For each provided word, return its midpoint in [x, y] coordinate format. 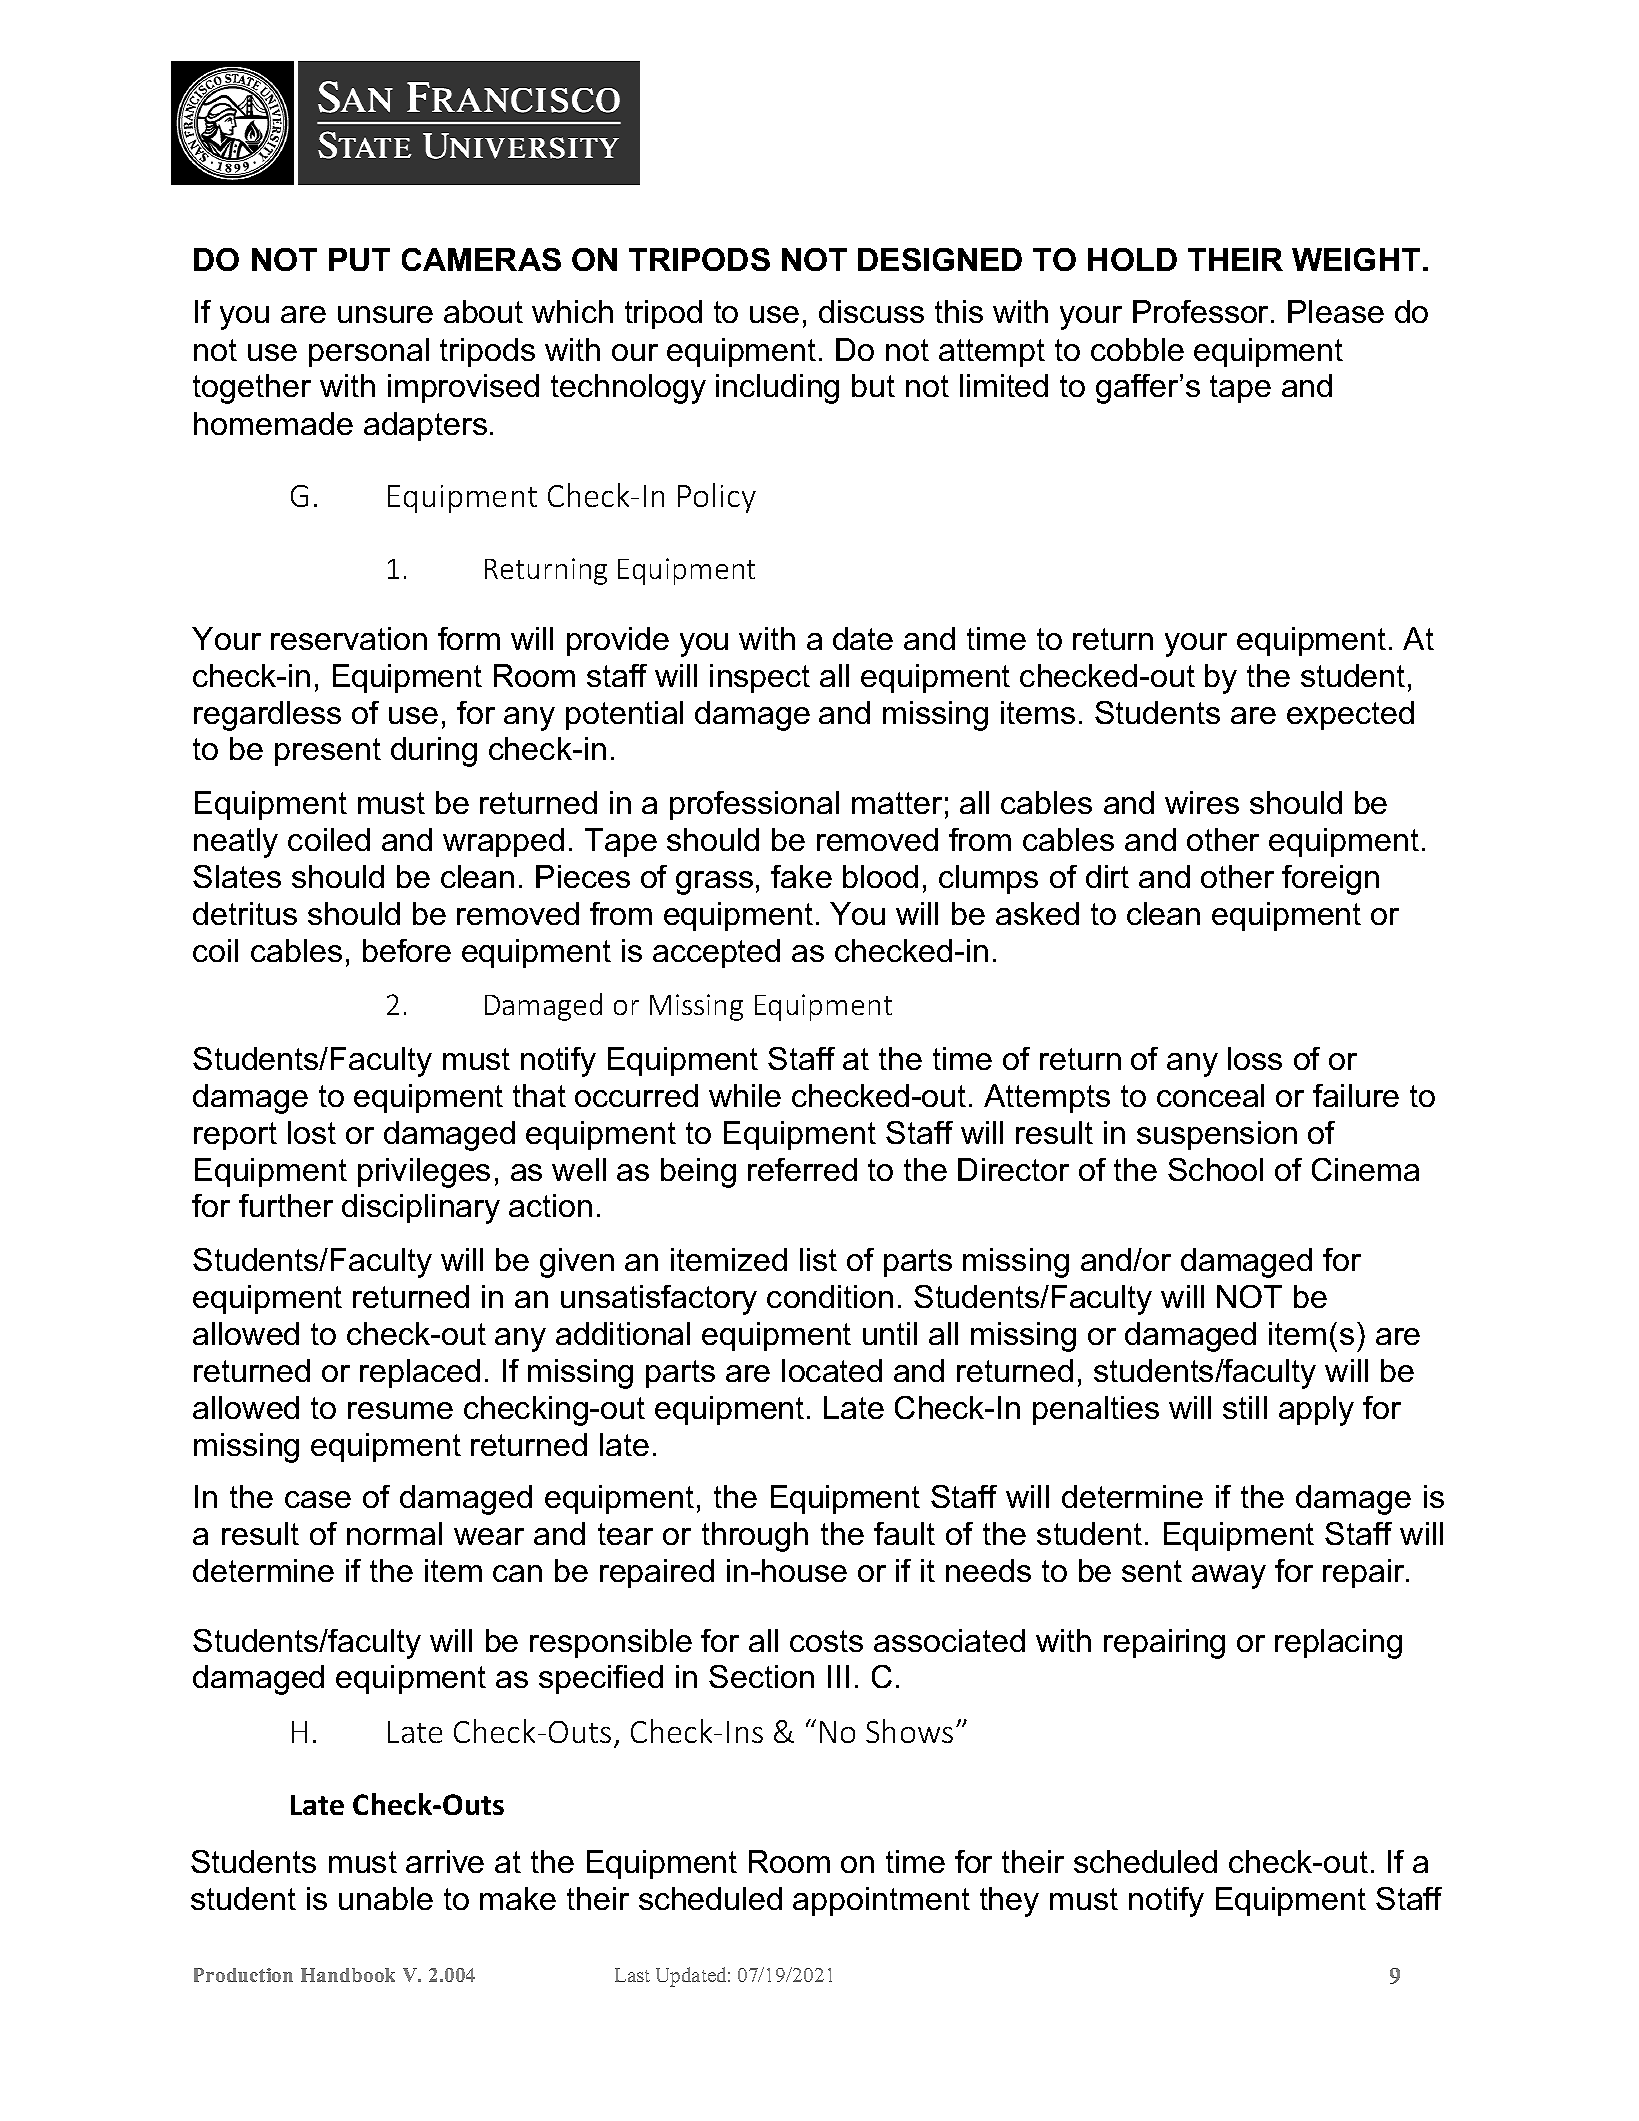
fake [801, 876]
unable [386, 1898]
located [832, 1370]
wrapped [503, 842]
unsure [385, 314]
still [1245, 1407]
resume [400, 1410]
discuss [871, 311]
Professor [1200, 311]
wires [1202, 802]
